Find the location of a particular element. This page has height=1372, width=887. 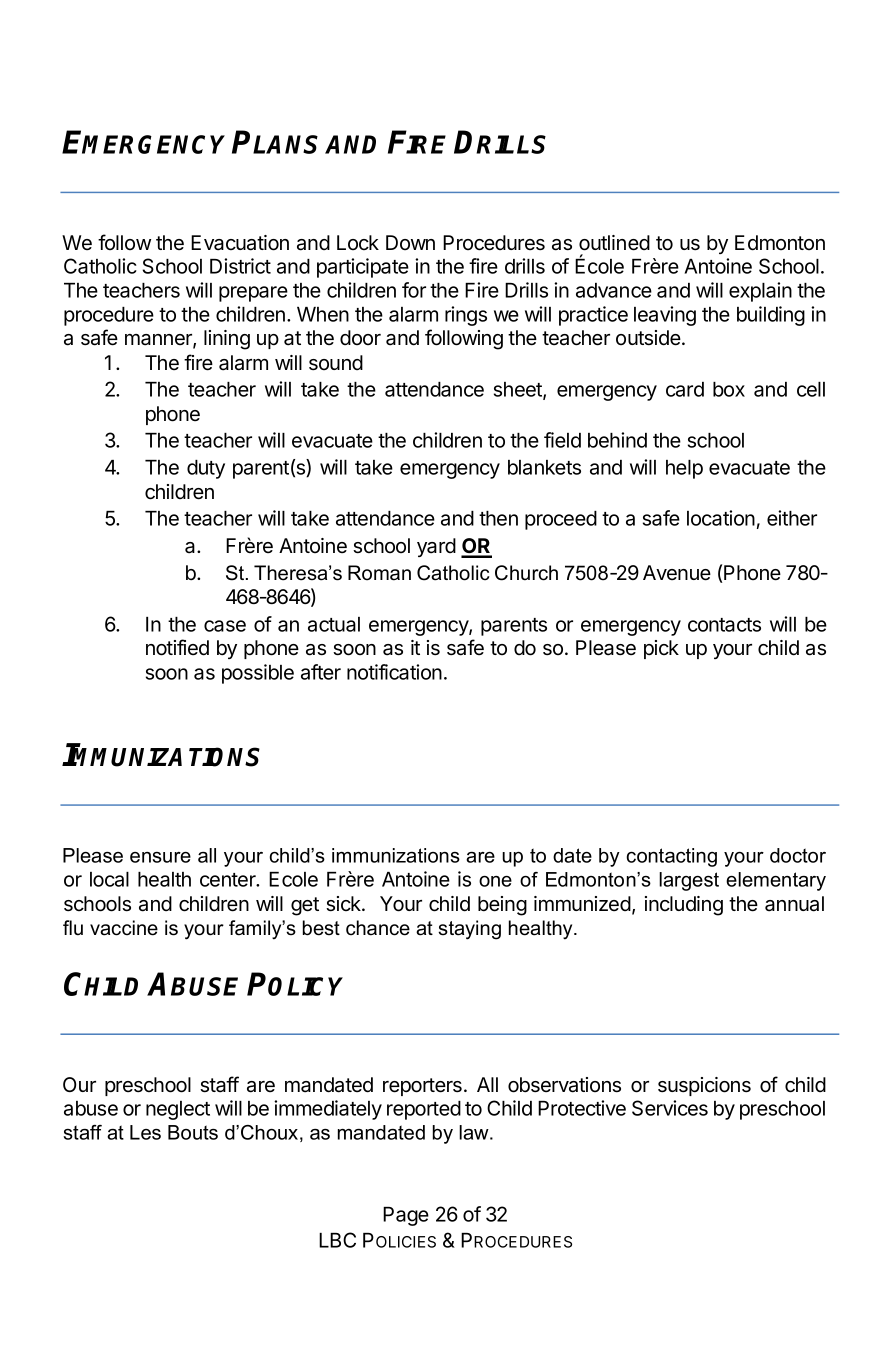

District is located at coordinates (240, 266).
